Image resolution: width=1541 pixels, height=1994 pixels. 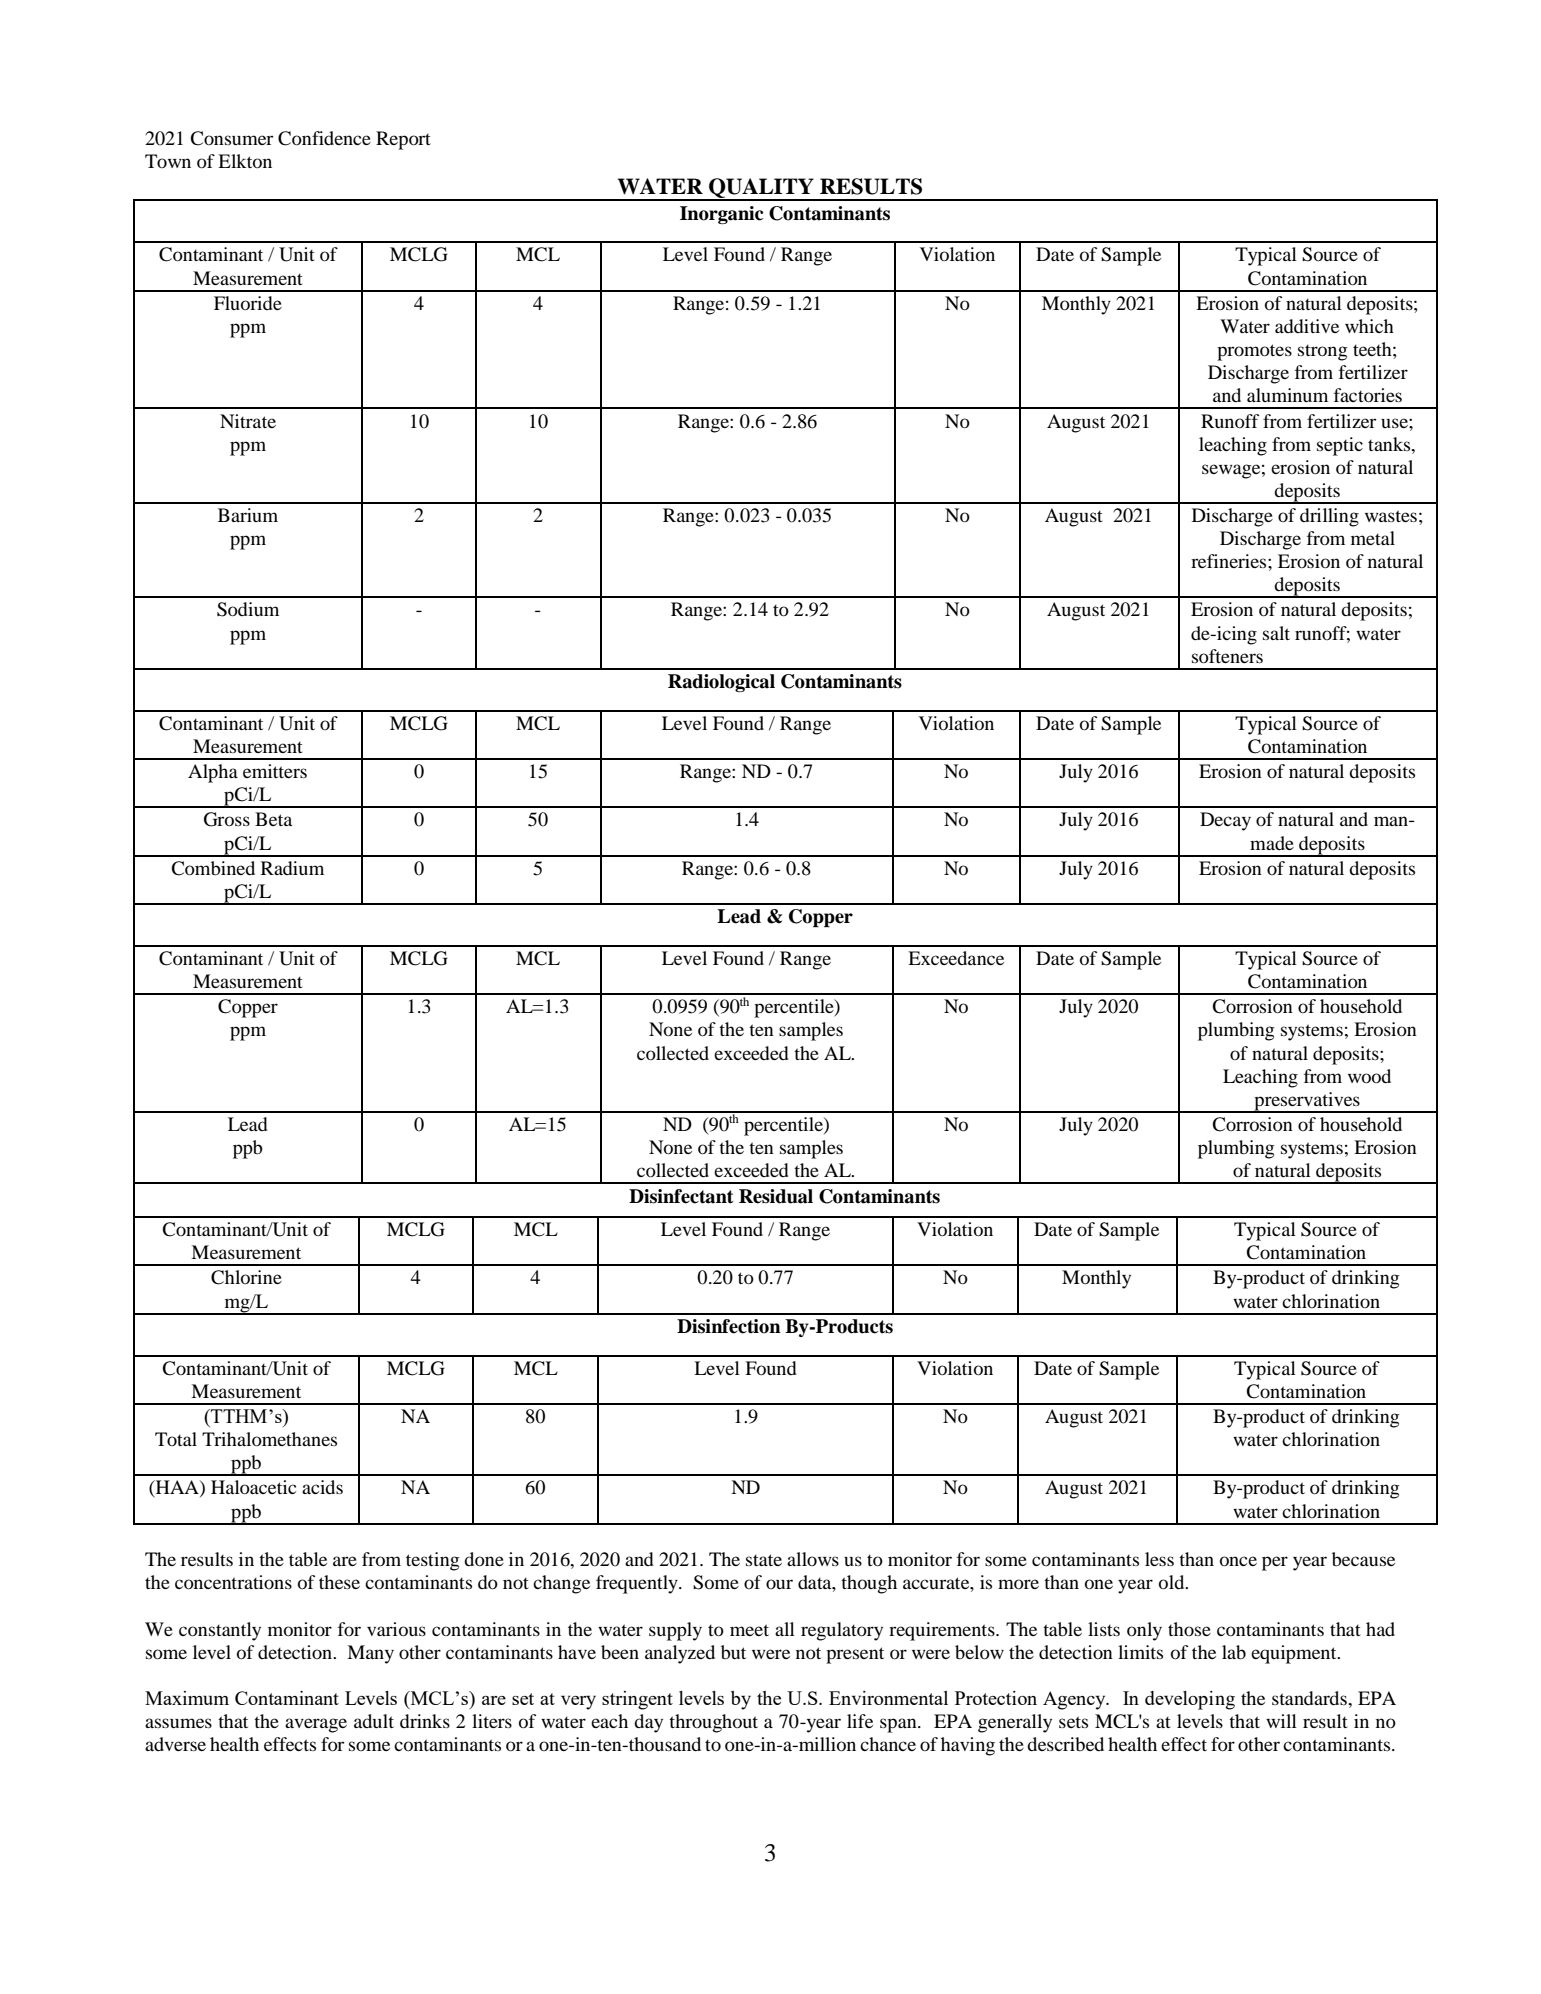 I want to click on Disinfection, so click(x=729, y=1326).
